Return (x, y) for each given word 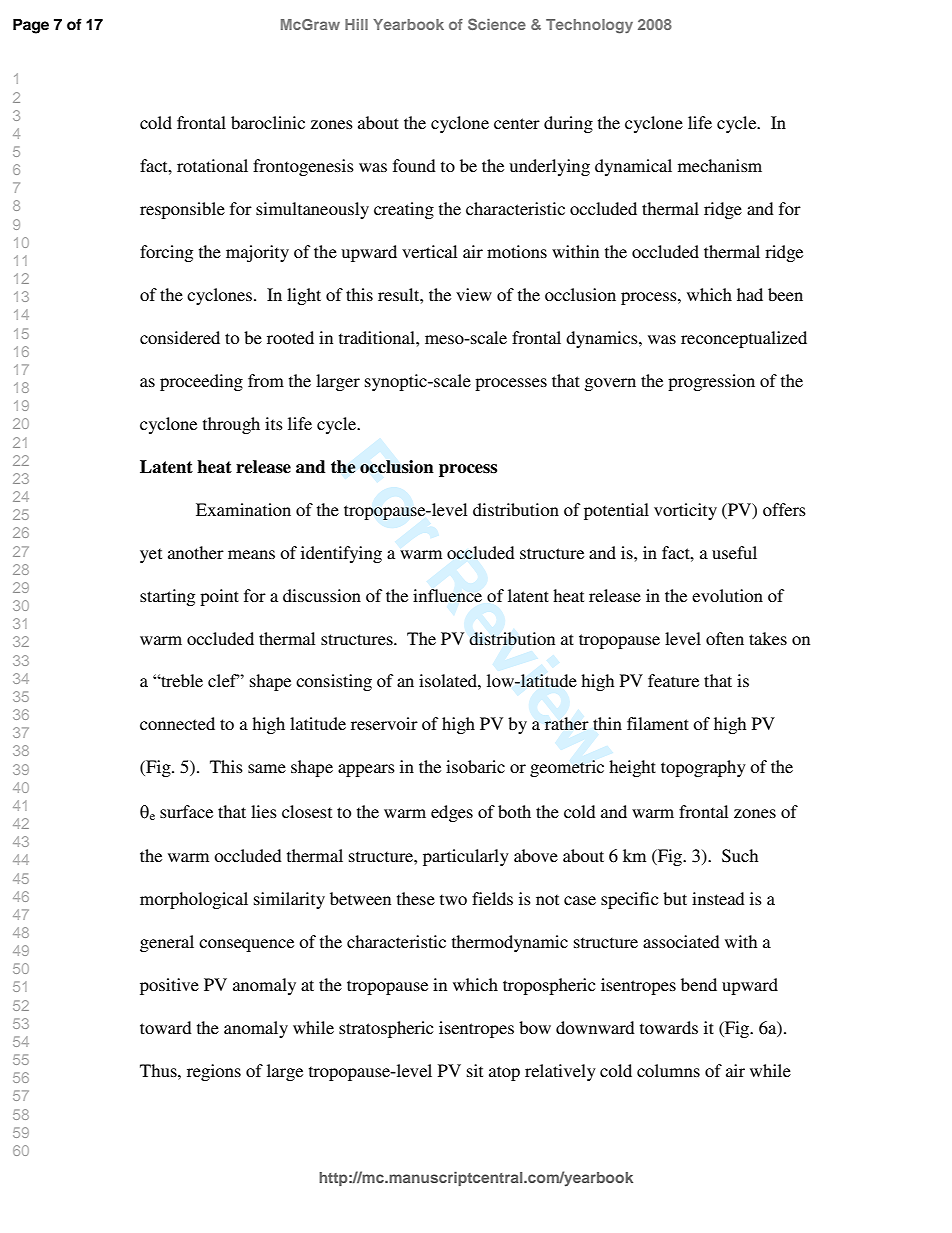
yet (151, 555)
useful (734, 552)
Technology (589, 26)
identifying (341, 554)
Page (31, 26)
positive (169, 986)
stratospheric (386, 1029)
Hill (356, 24)
